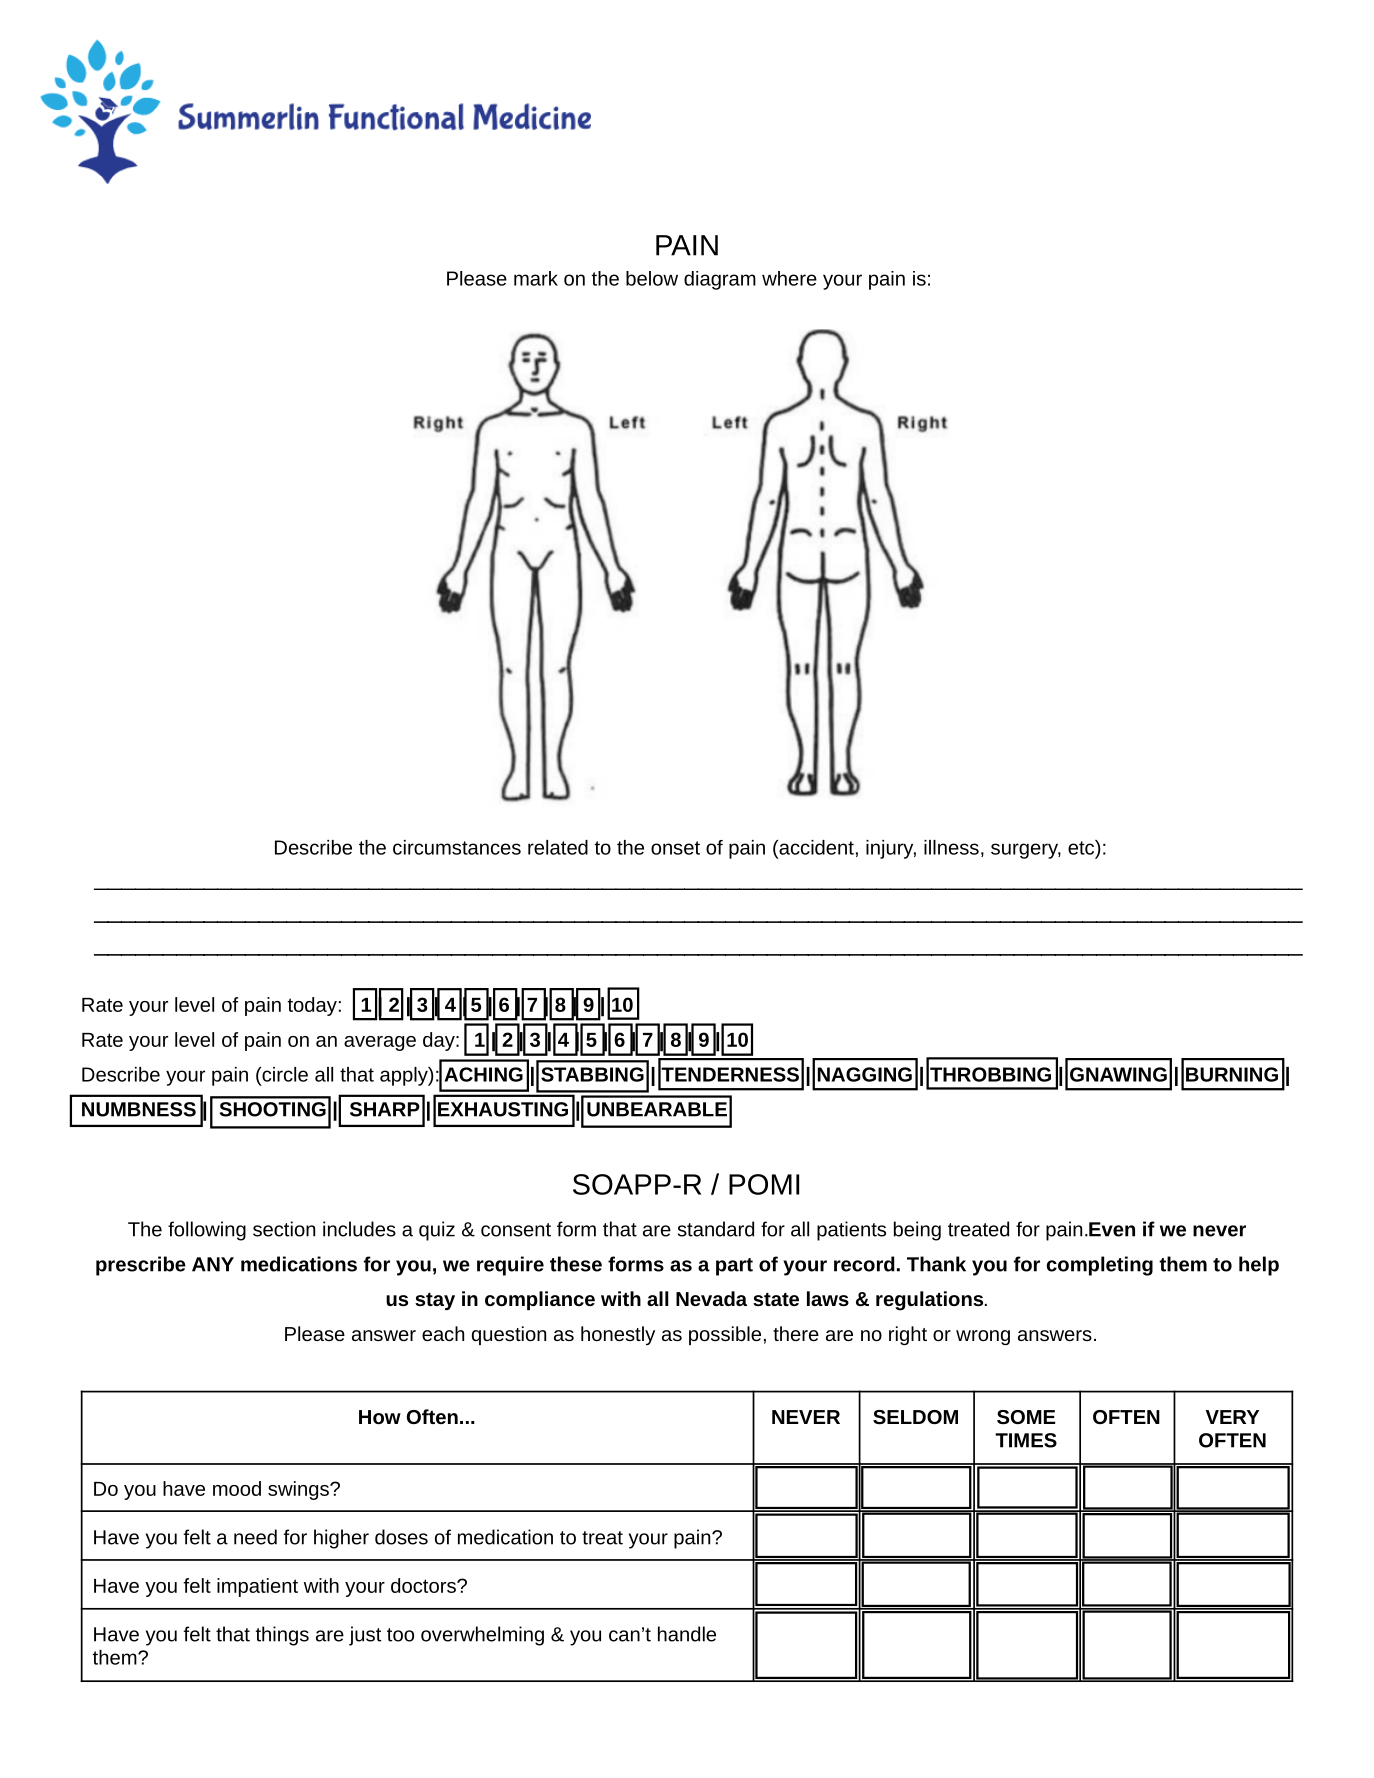  What do you see at coordinates (1026, 1440) in the screenshot?
I see `TIMES` at bounding box center [1026, 1440].
